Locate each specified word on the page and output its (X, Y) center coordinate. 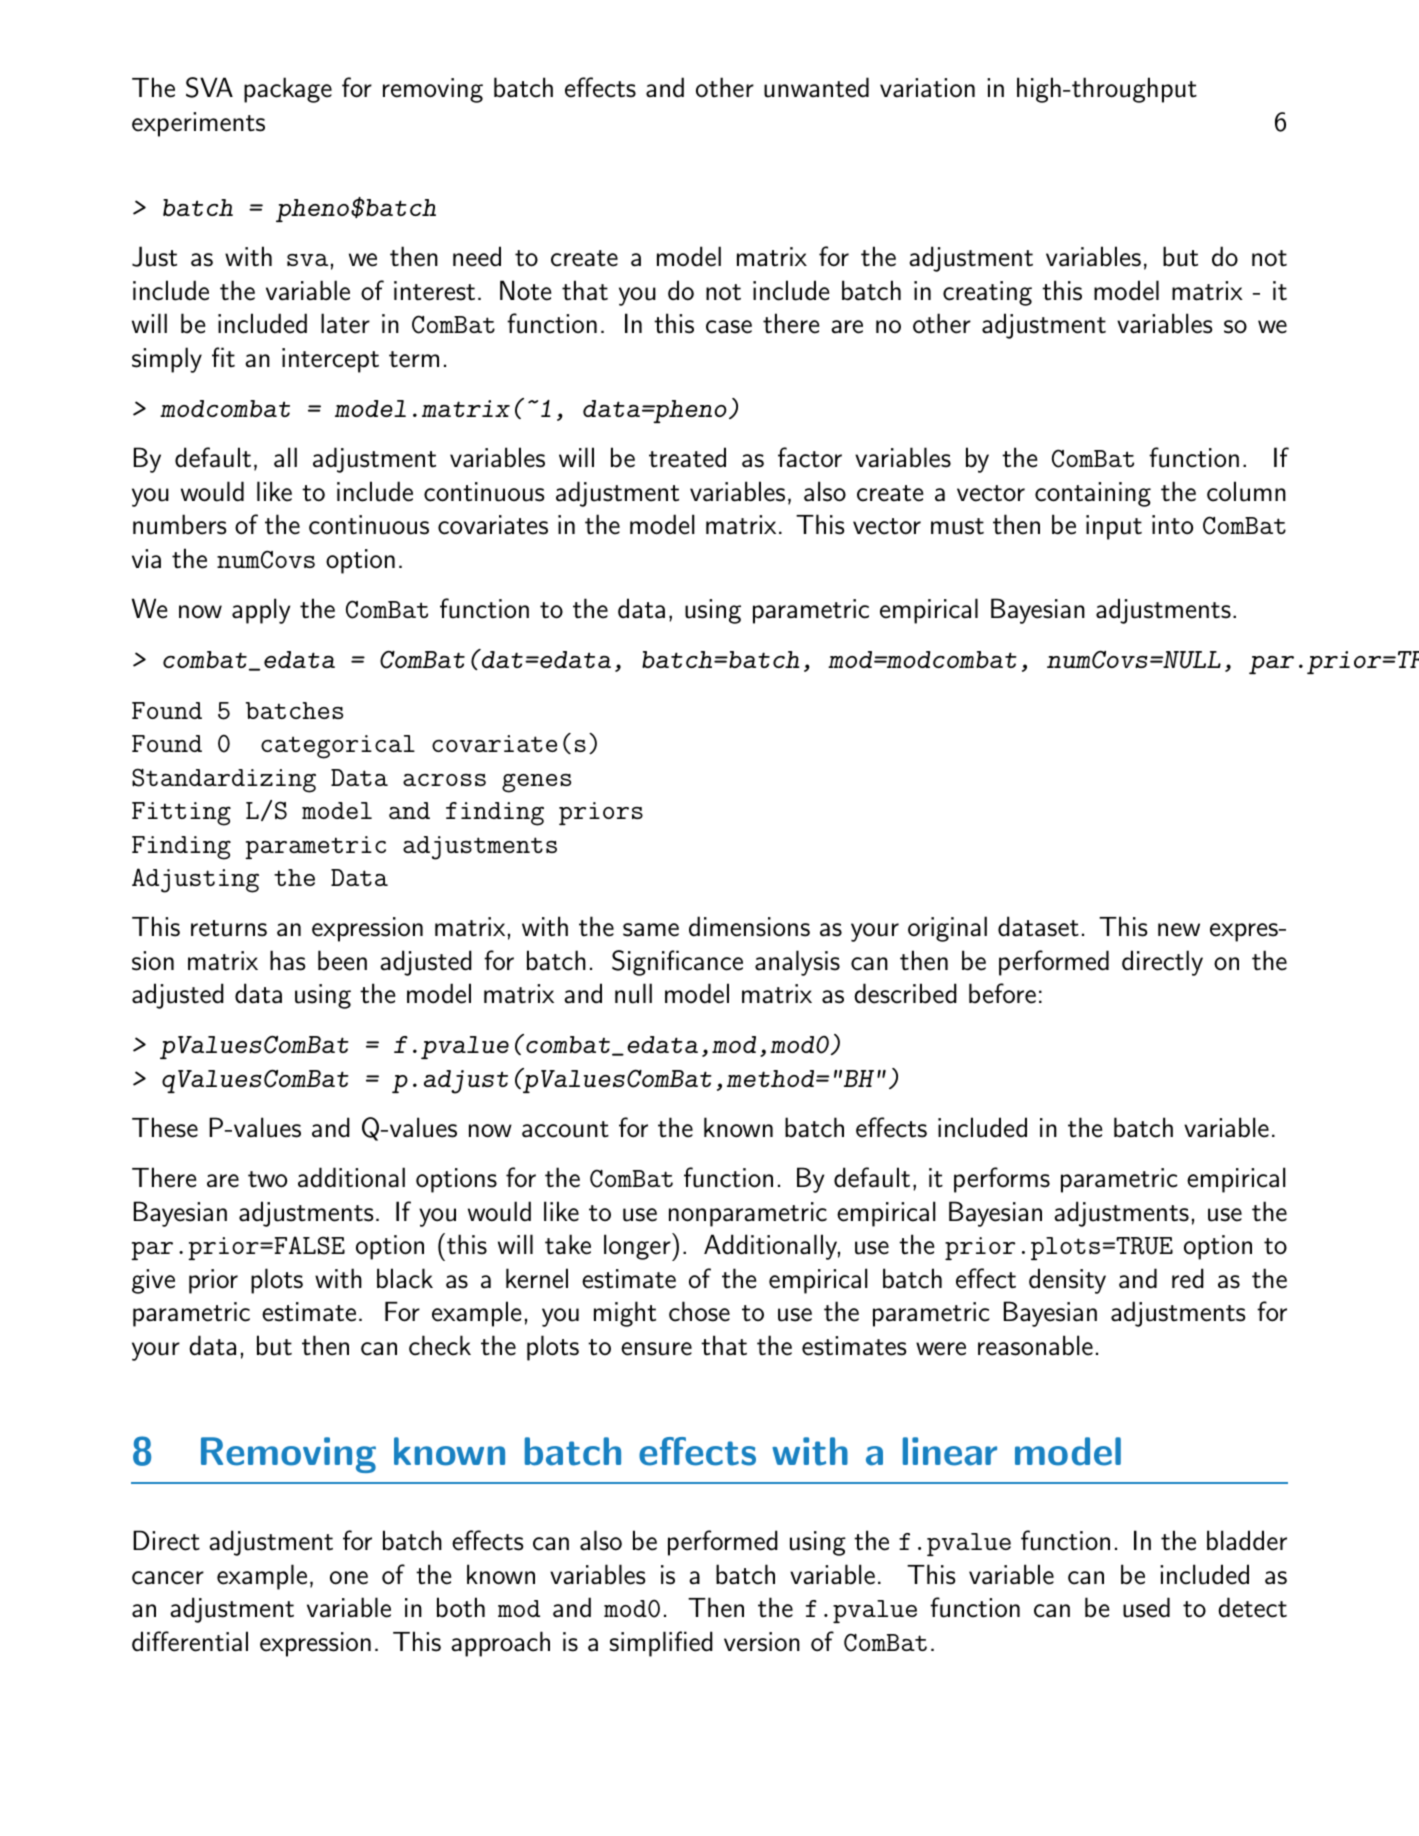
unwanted (816, 87)
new (1179, 930)
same (651, 930)
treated (687, 457)
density (1067, 1281)
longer (638, 1247)
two (267, 1179)
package (288, 90)
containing (1093, 494)
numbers (180, 524)
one (349, 1578)
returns (229, 928)
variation (927, 88)
